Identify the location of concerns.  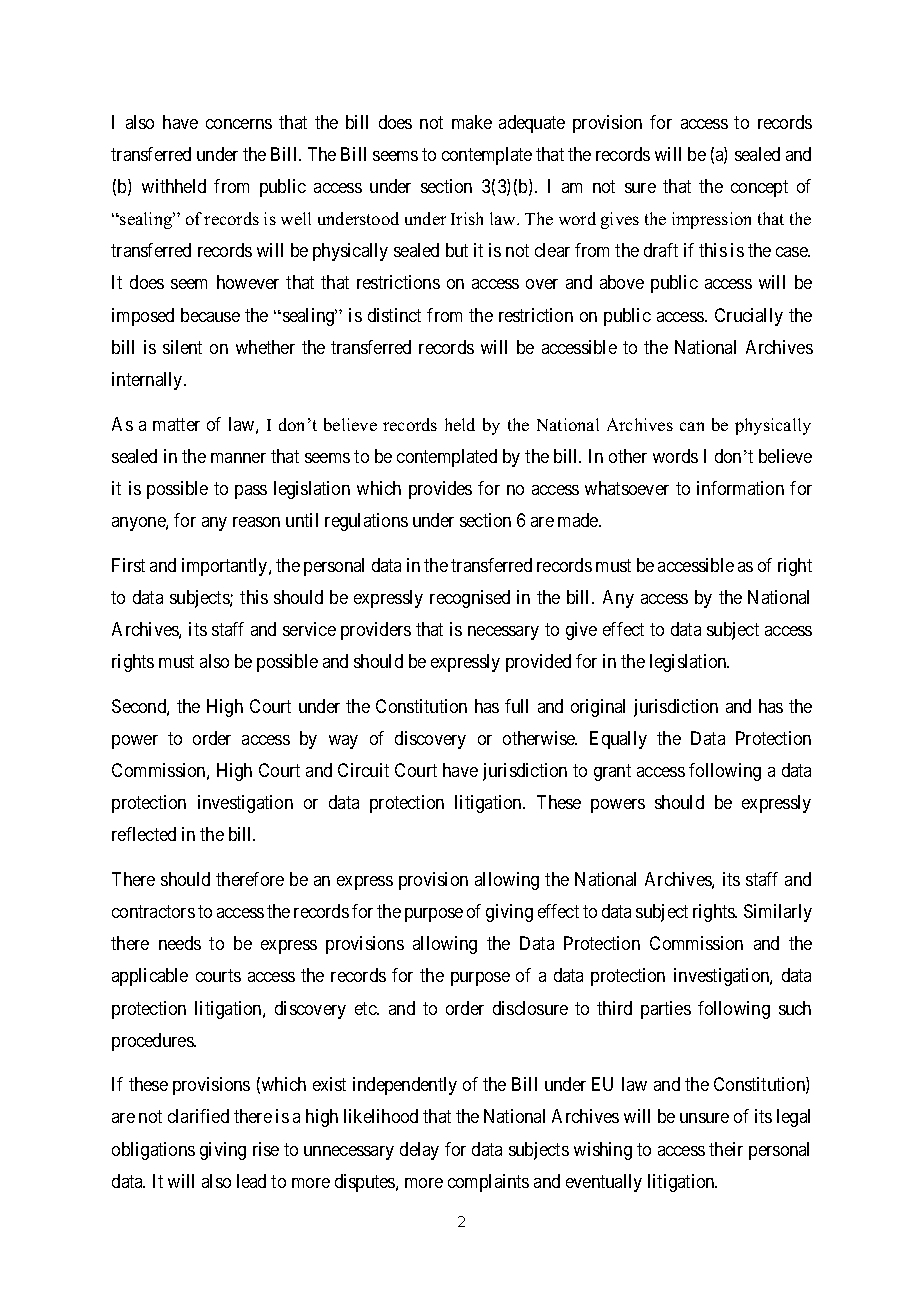
(239, 124).
